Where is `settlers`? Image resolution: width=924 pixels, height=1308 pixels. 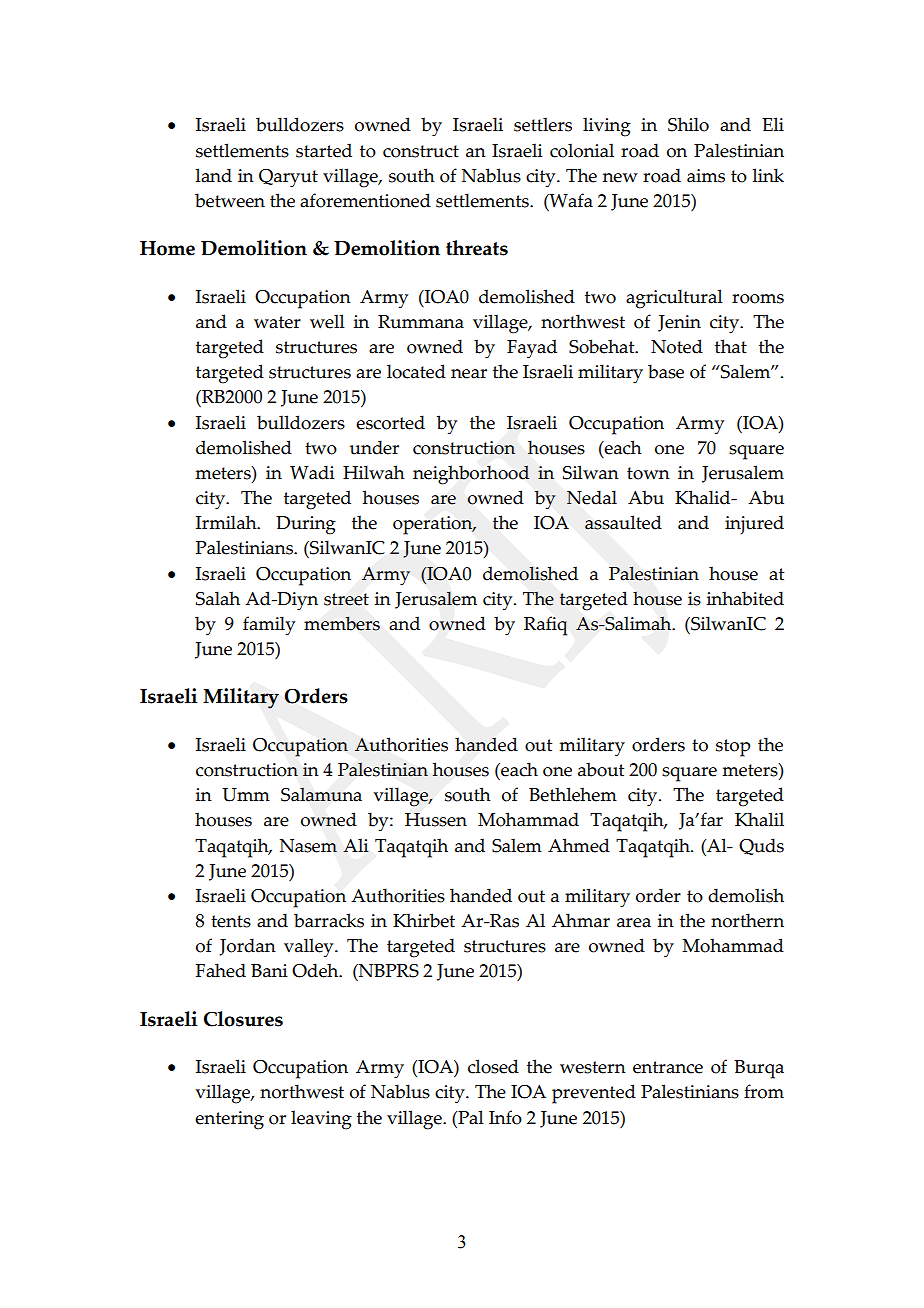 settlers is located at coordinates (543, 124).
